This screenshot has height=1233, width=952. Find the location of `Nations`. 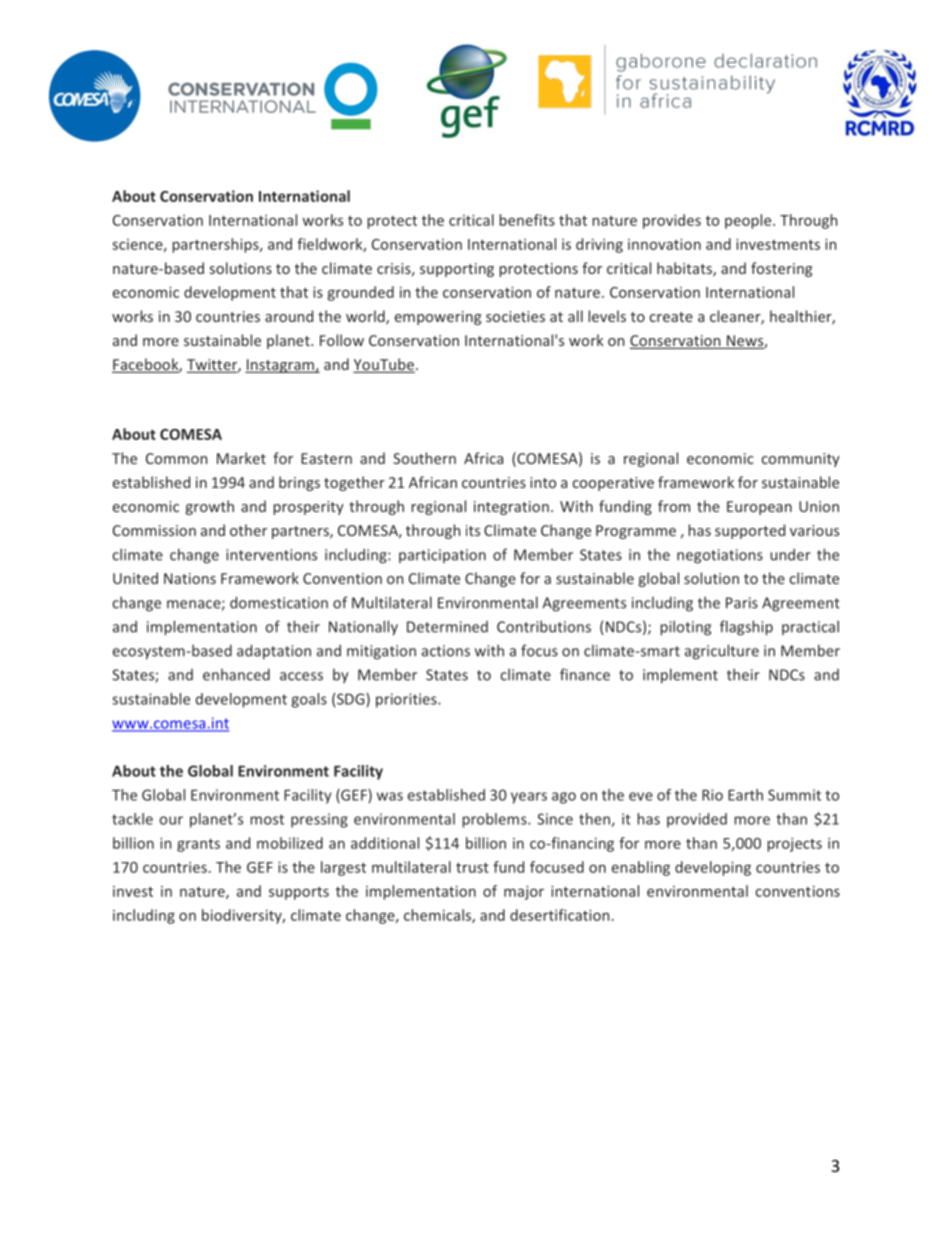

Nations is located at coordinates (190, 578).
